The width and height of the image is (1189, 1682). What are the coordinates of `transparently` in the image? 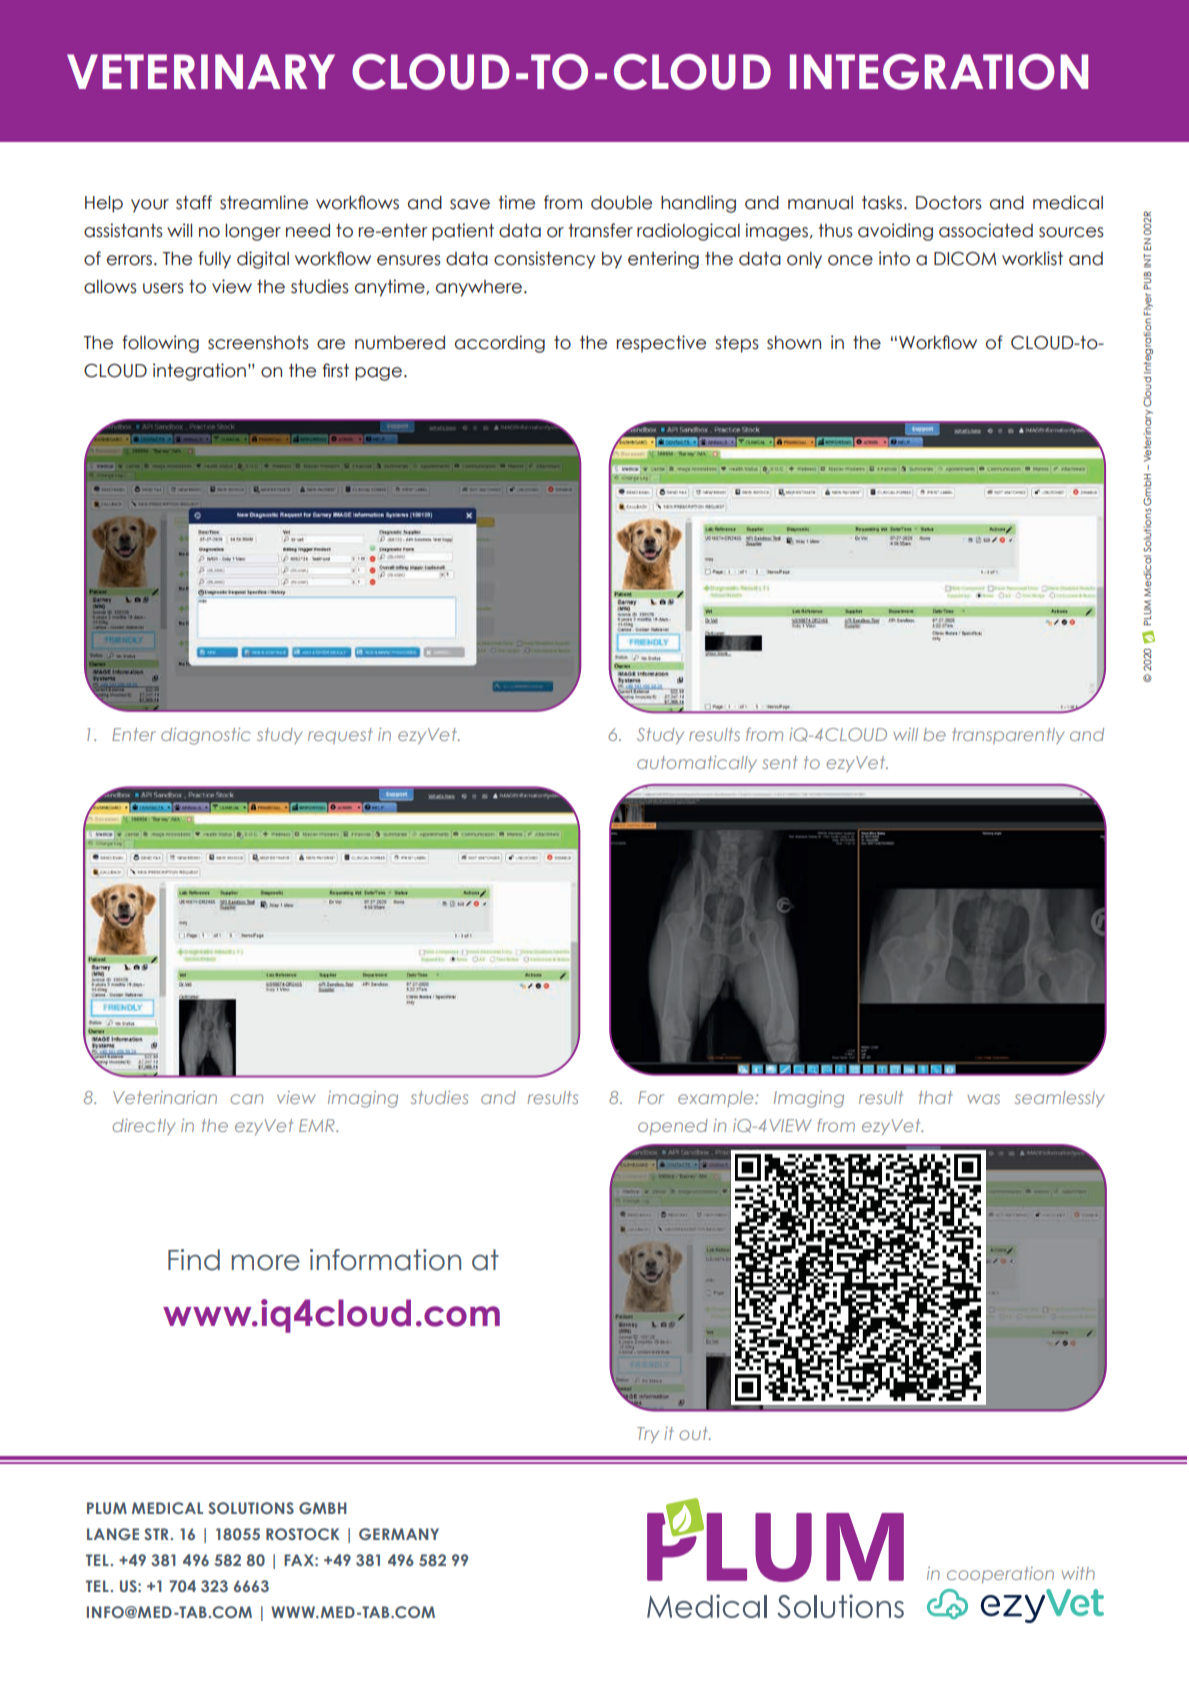 It's located at (1008, 736).
